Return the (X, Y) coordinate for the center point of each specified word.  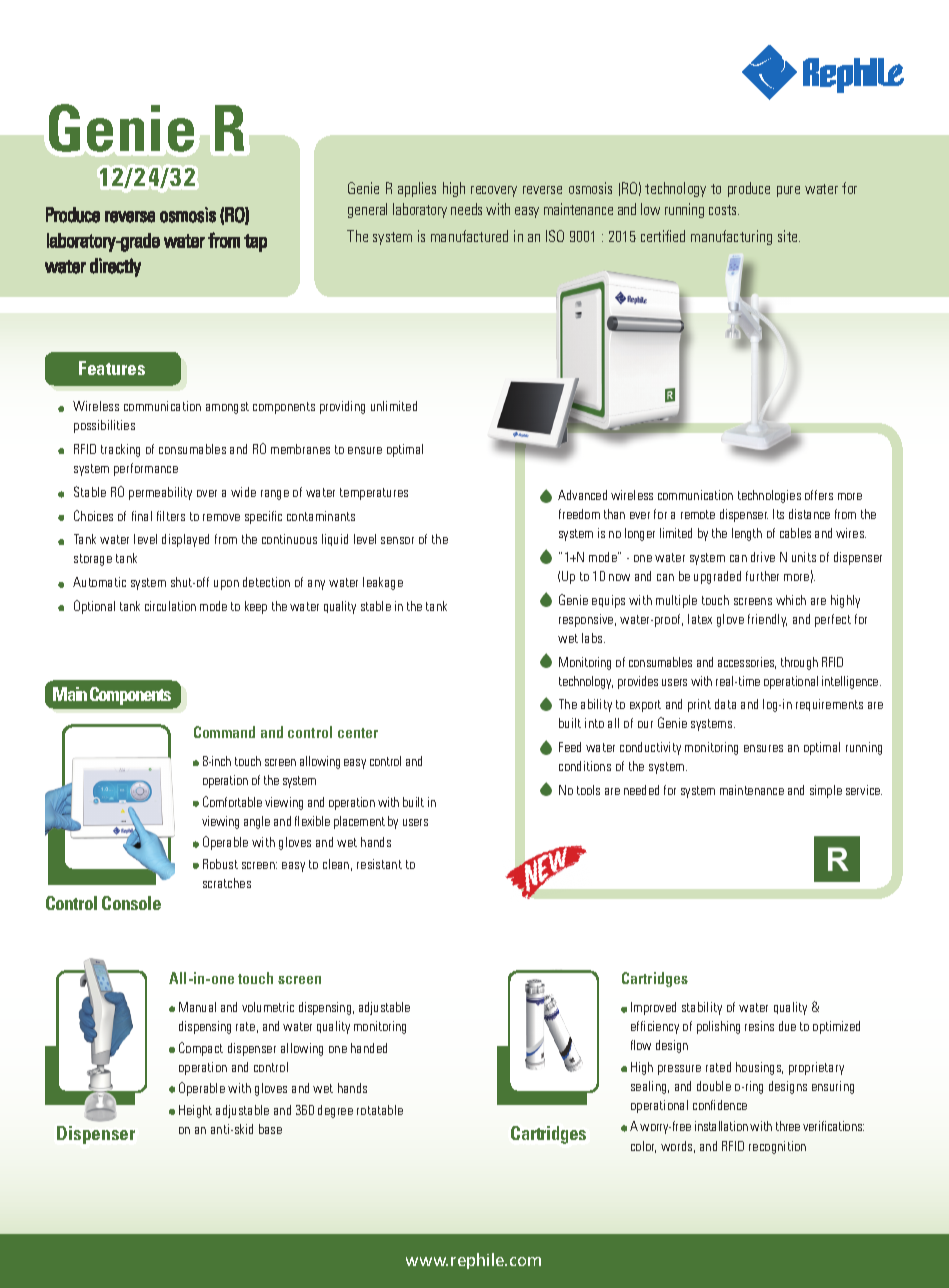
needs (466, 209)
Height (195, 1111)
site (789, 236)
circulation (170, 606)
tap (255, 243)
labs (593, 638)
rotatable (380, 1110)
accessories (747, 663)
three (788, 1126)
